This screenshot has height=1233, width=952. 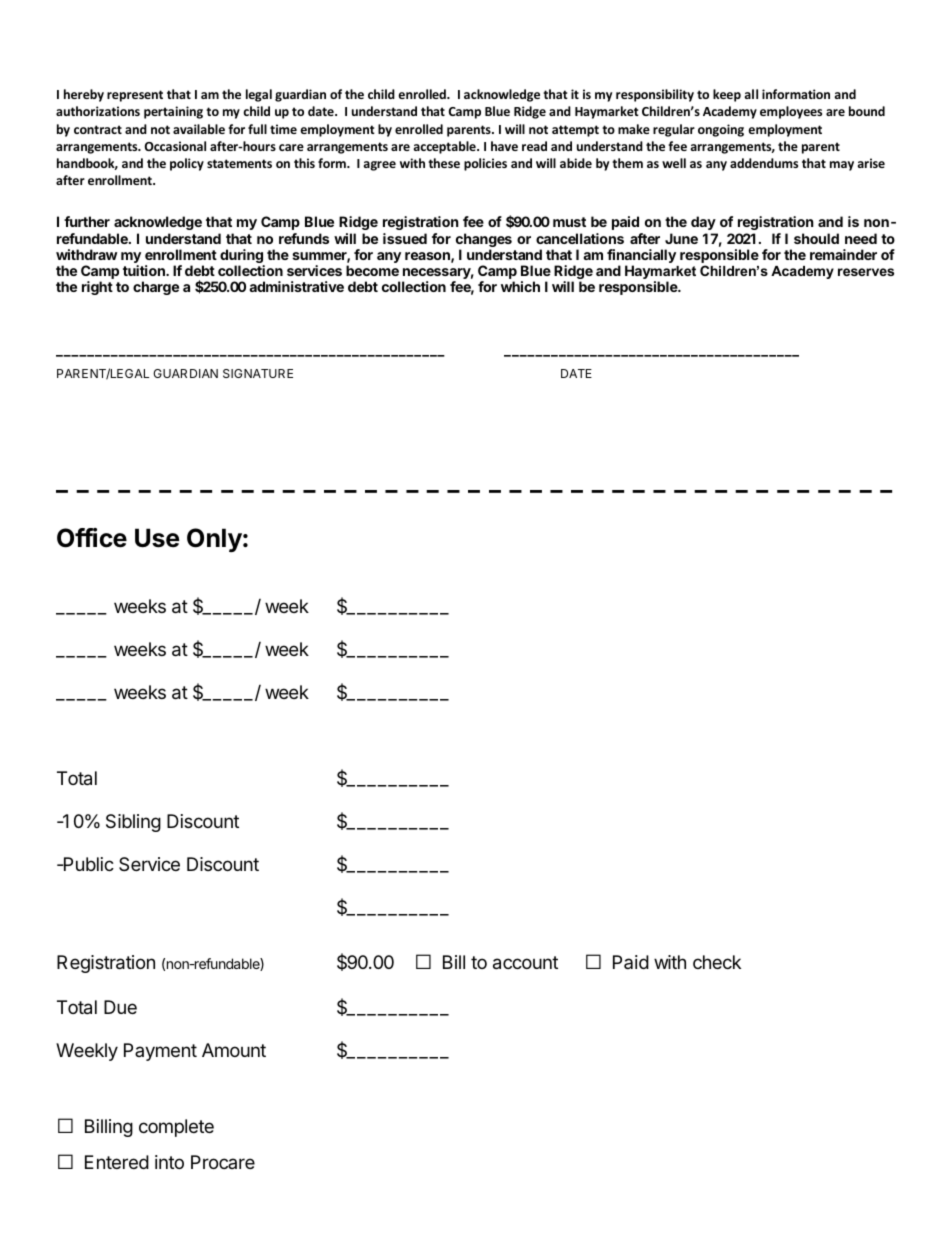 What do you see at coordinates (176, 1128) in the screenshot?
I see `complete` at bounding box center [176, 1128].
